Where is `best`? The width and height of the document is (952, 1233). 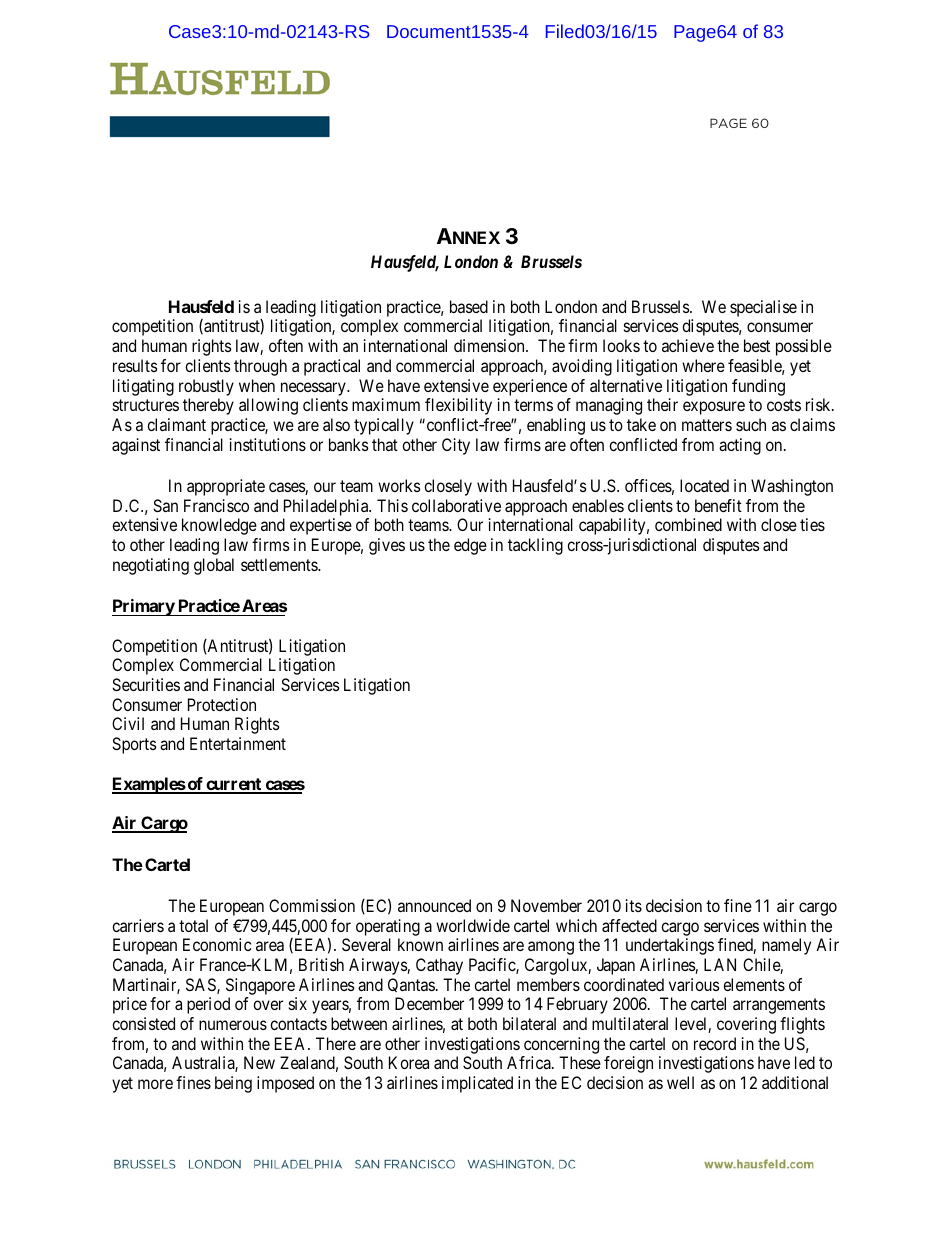
best is located at coordinates (757, 345).
